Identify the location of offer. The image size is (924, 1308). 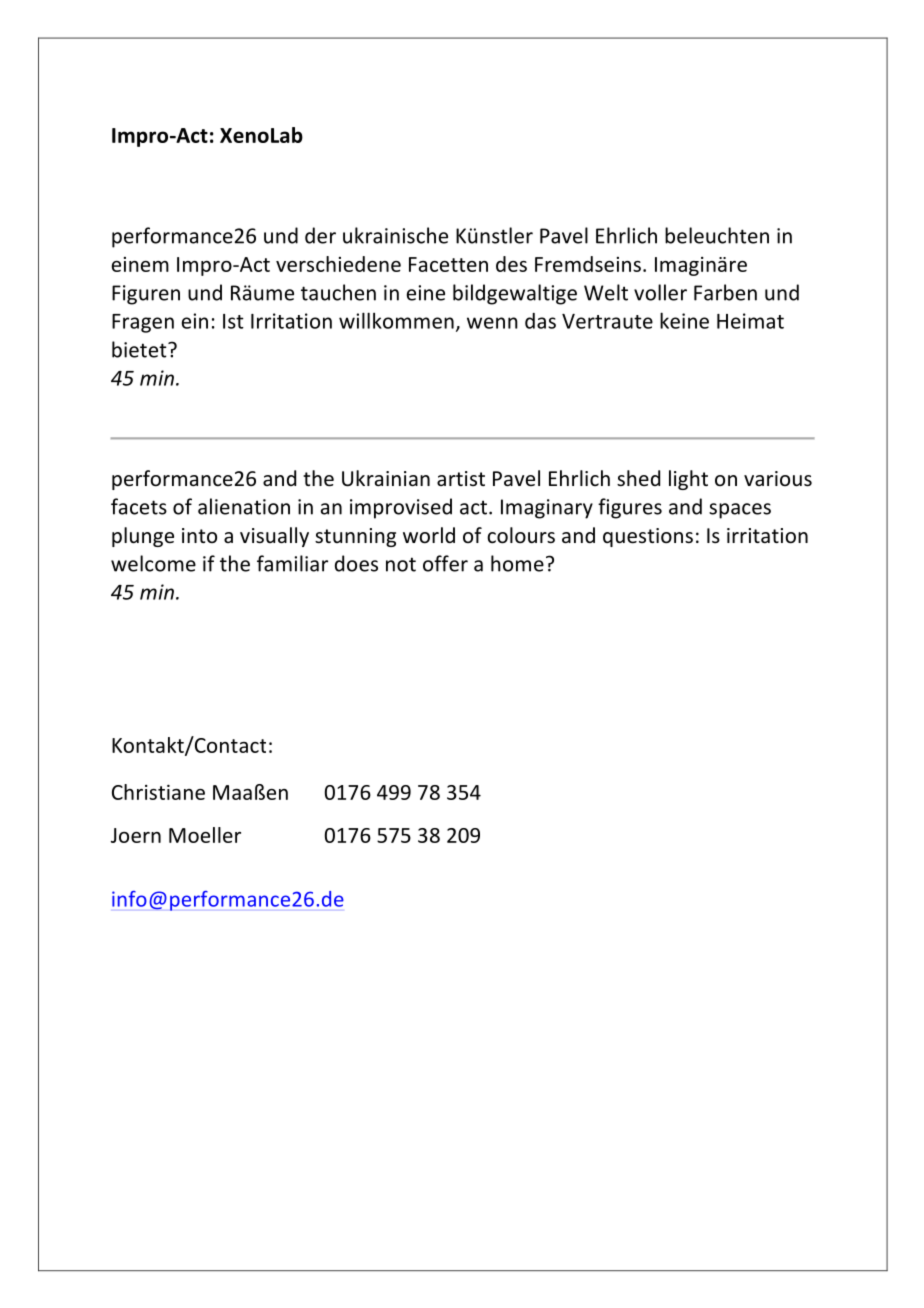
(445, 563).
